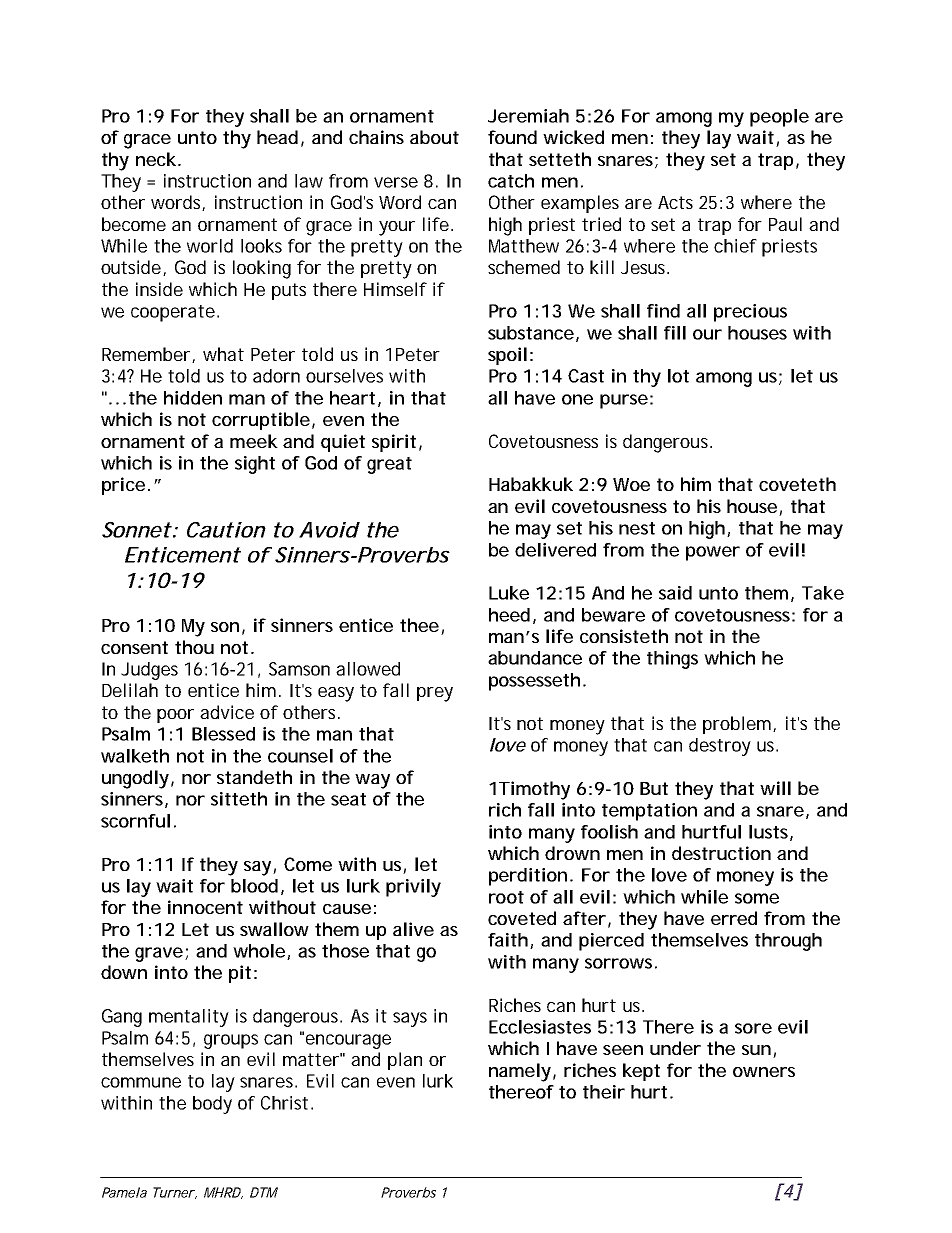  I want to click on namely, so click(520, 1072).
